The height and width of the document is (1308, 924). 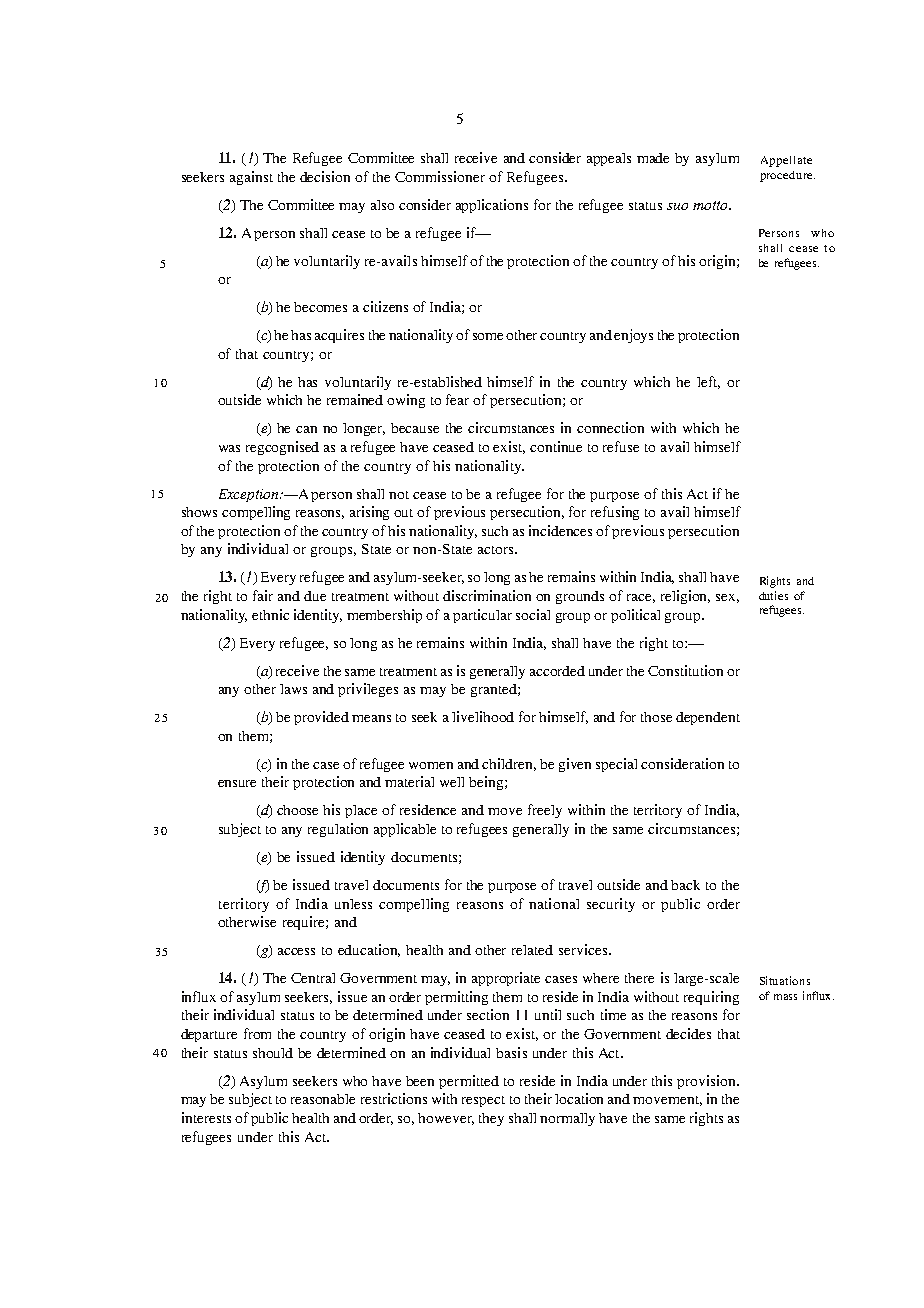 What do you see at coordinates (237, 783) in the document?
I see `ensure` at bounding box center [237, 783].
